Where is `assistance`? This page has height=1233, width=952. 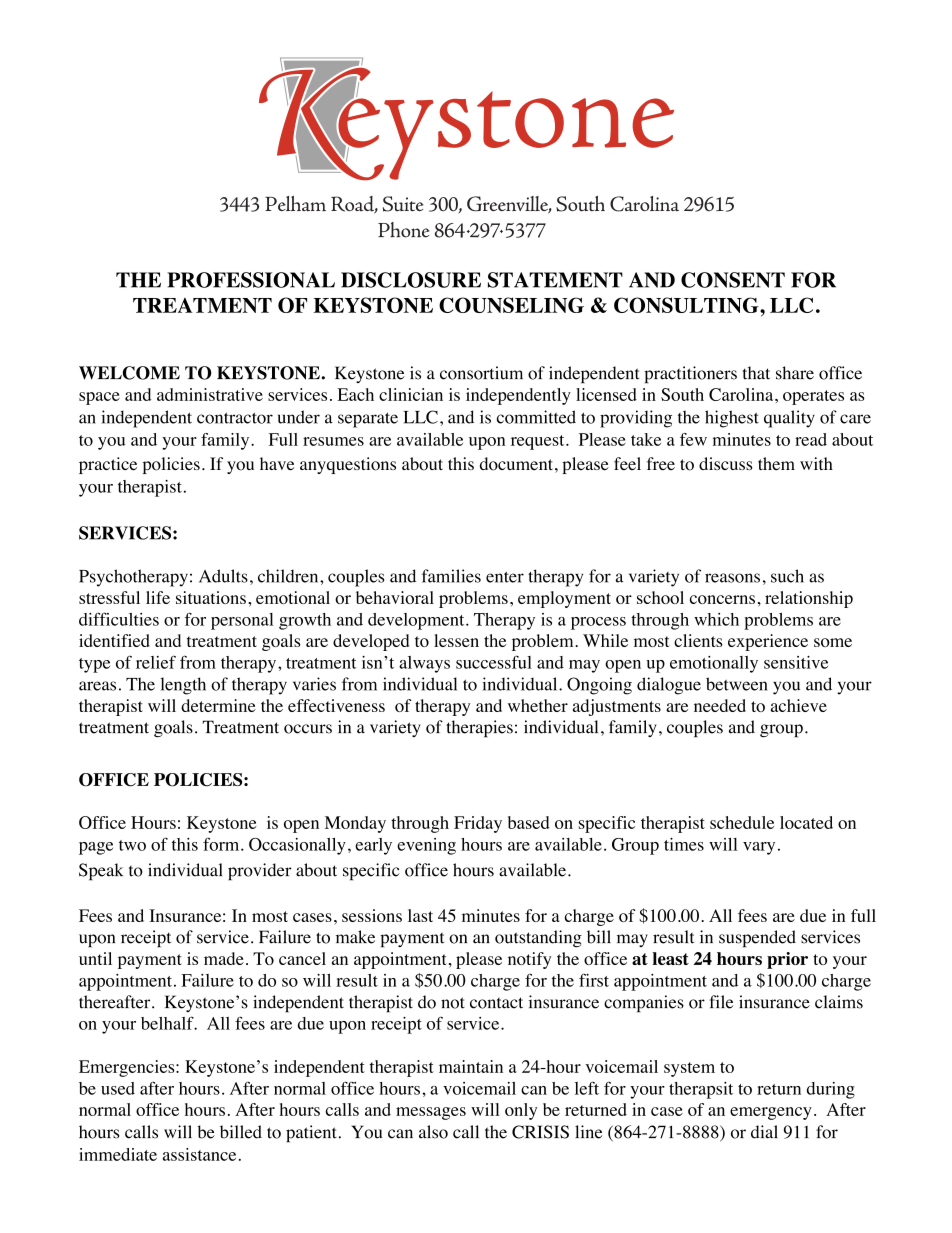 assistance is located at coordinates (199, 1154).
